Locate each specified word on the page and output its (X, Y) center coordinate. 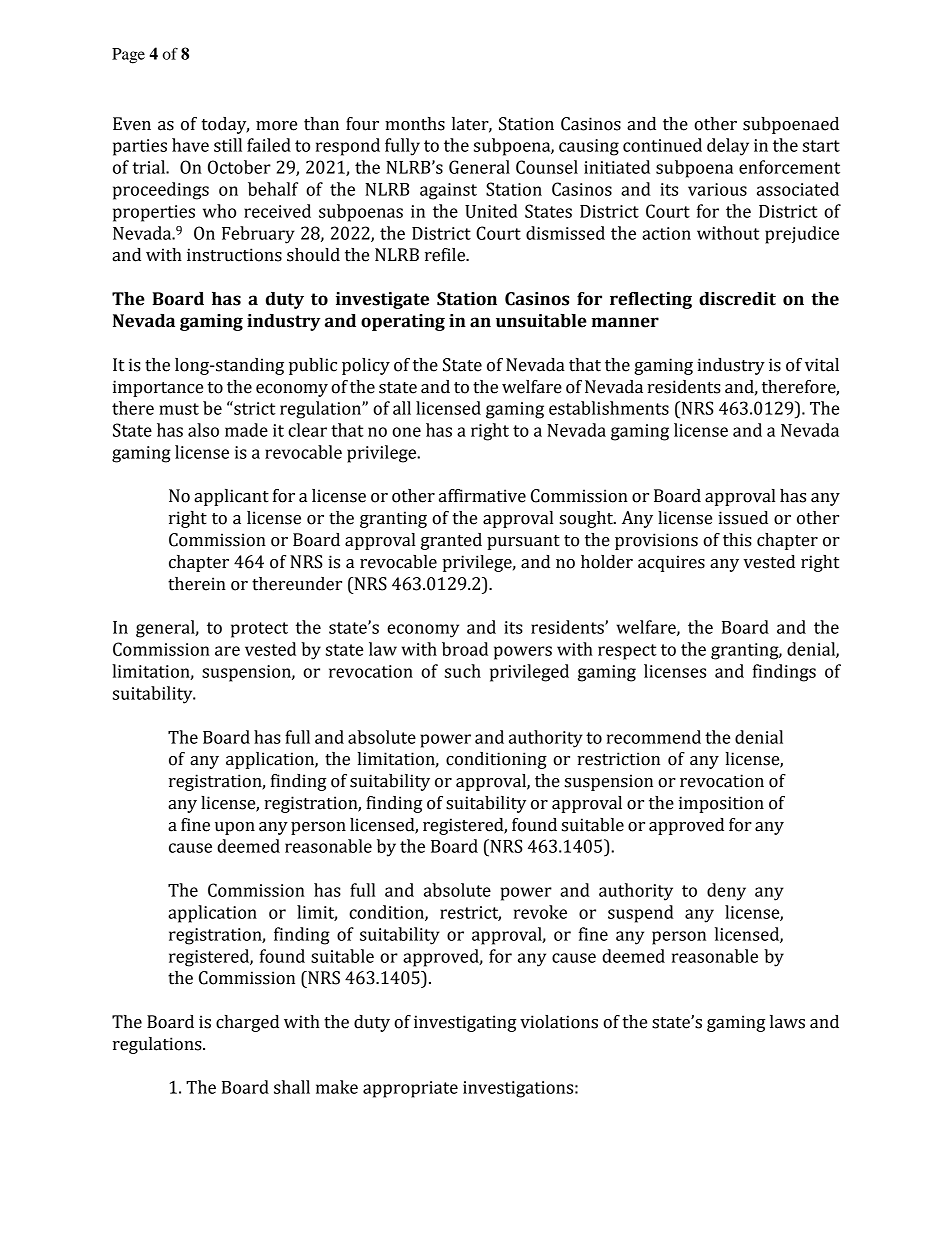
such (463, 671)
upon (235, 828)
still (228, 145)
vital (822, 365)
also (203, 430)
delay (728, 147)
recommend (654, 737)
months (415, 124)
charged (247, 1023)
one (406, 432)
